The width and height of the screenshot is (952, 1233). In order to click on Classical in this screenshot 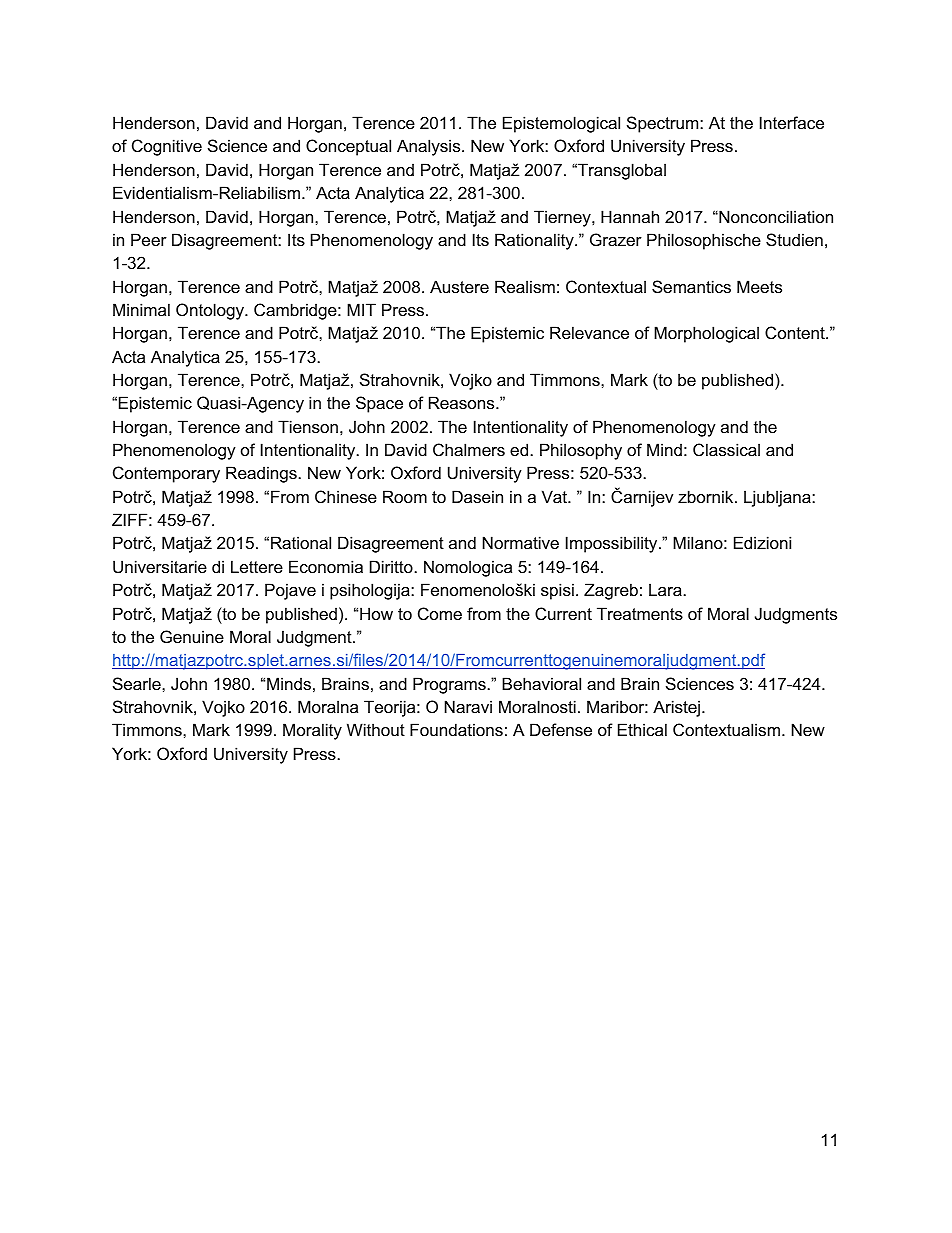, I will do `click(726, 449)`.
